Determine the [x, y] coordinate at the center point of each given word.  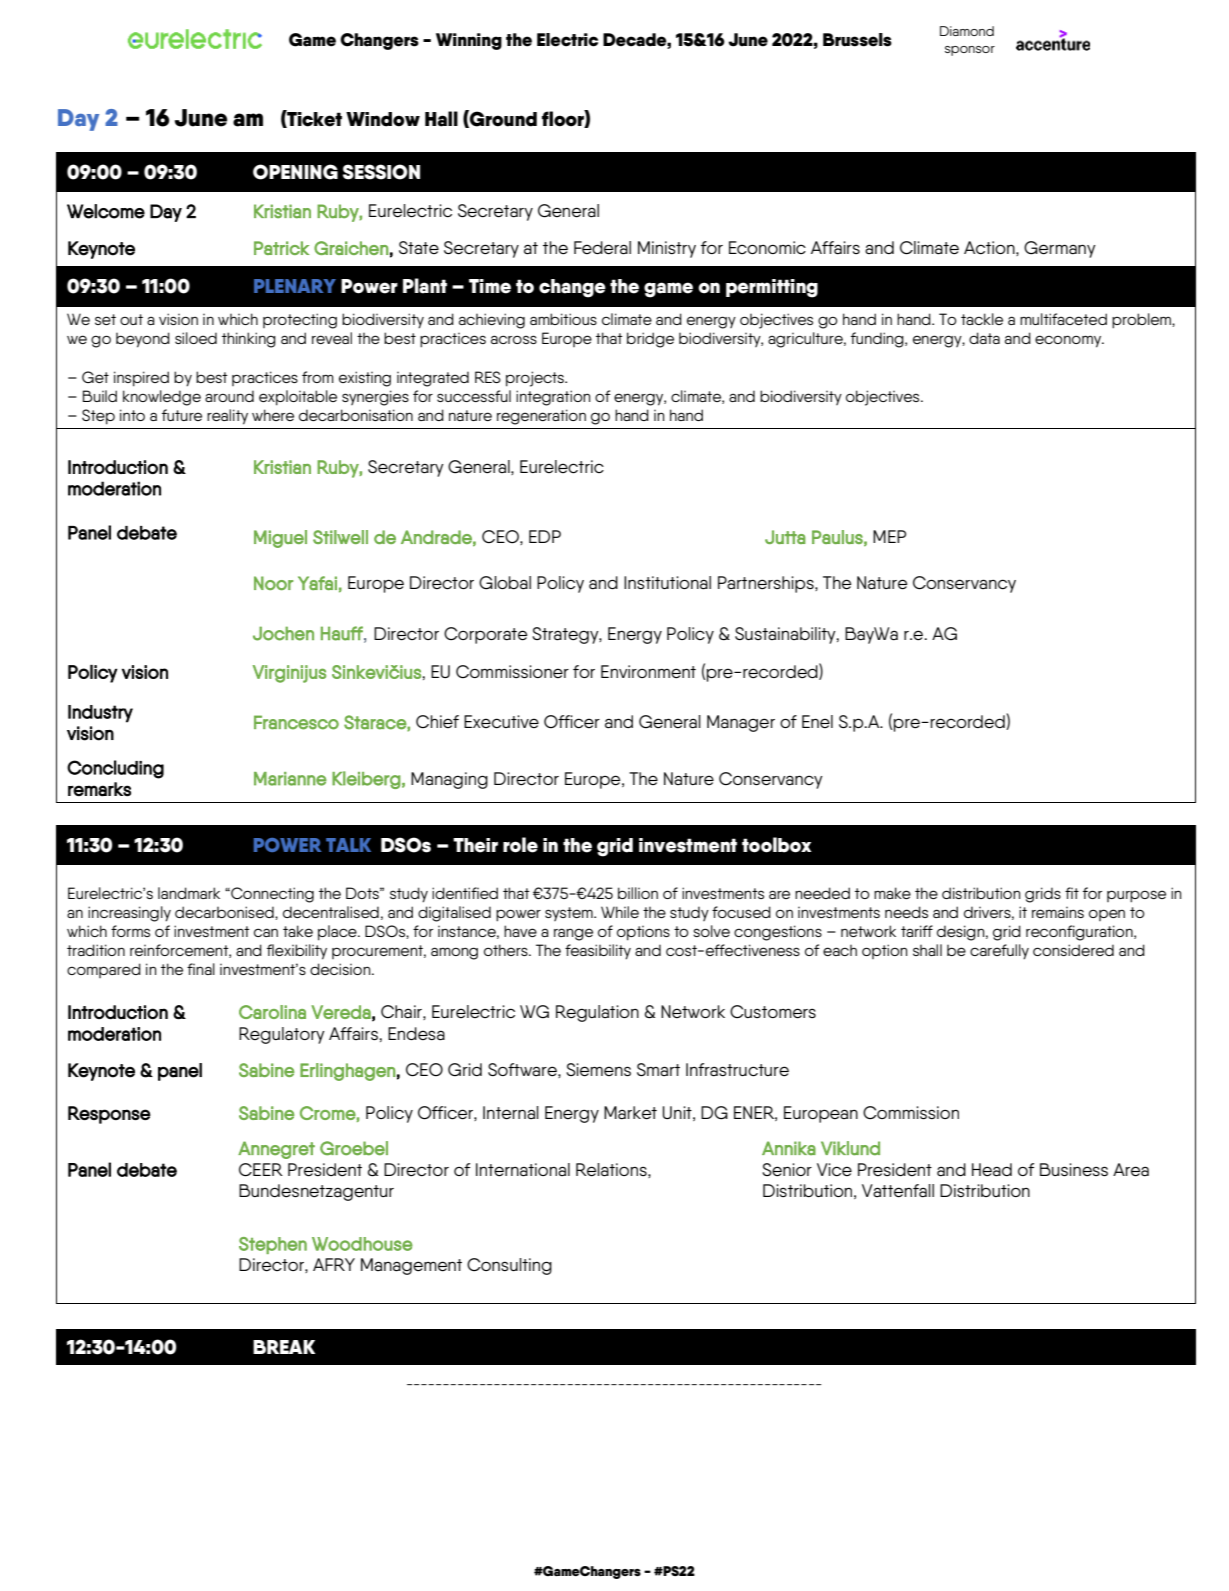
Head [992, 1170]
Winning [469, 41]
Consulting [509, 1266]
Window [383, 119]
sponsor [970, 51]
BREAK [284, 1347]
